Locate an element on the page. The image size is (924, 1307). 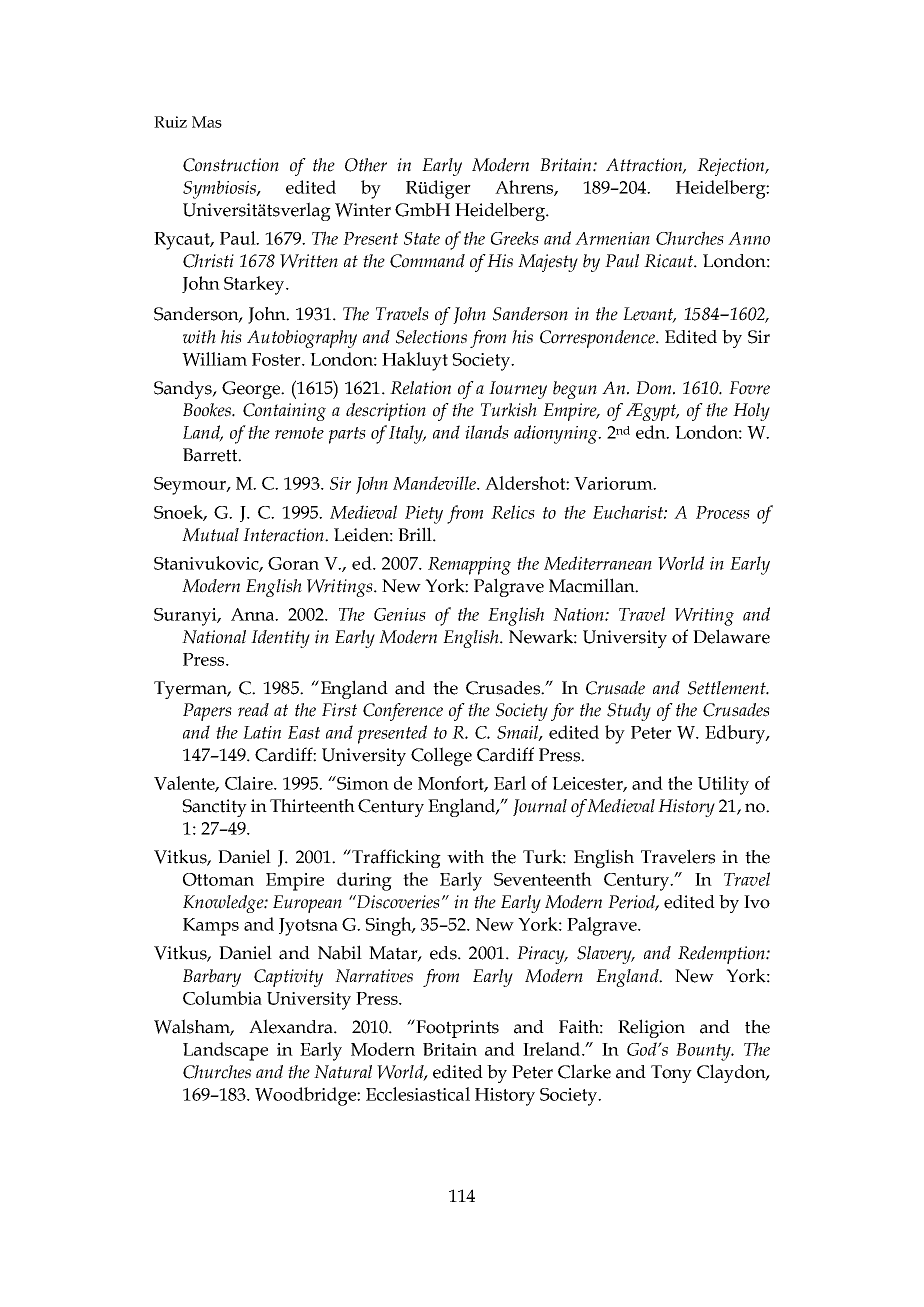
Anno is located at coordinates (749, 238).
